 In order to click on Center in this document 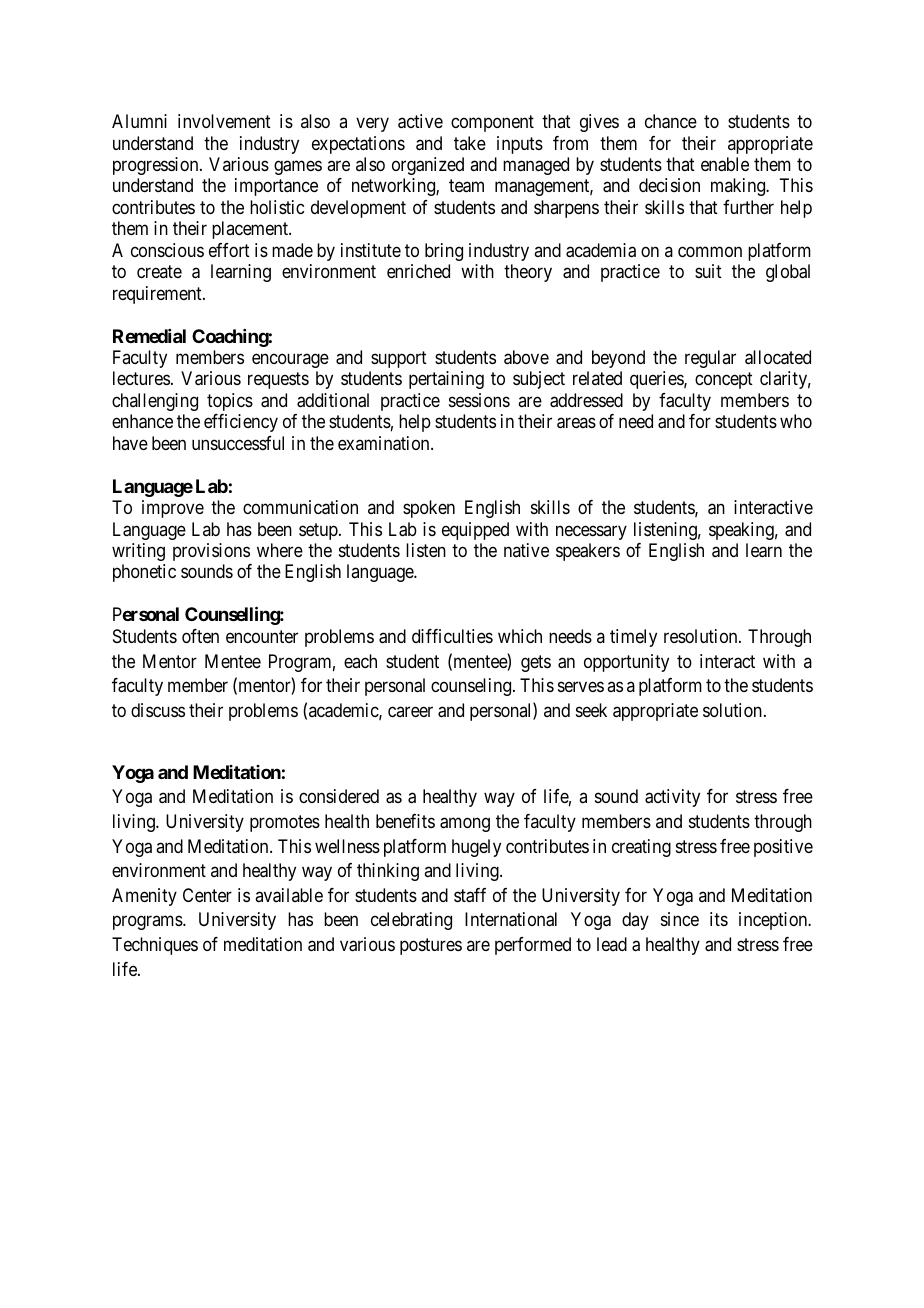, I will do `click(207, 895)`.
